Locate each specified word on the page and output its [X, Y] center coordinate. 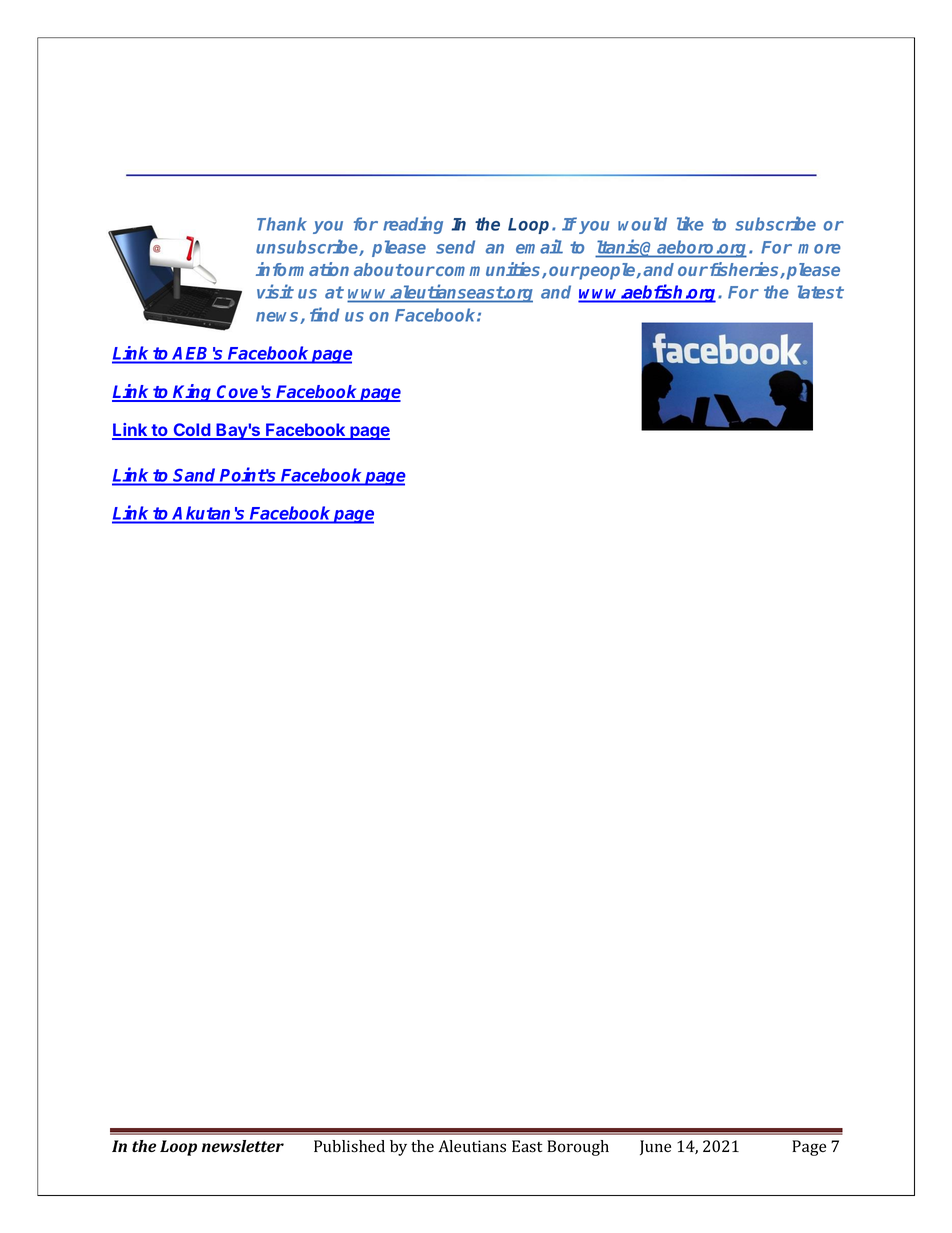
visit [275, 291]
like [690, 223]
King [193, 393]
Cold [192, 431]
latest [820, 292]
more [819, 249]
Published [349, 1146]
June [655, 1147]
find [325, 314]
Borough [578, 1148]
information [302, 269]
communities [488, 270]
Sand [194, 475]
